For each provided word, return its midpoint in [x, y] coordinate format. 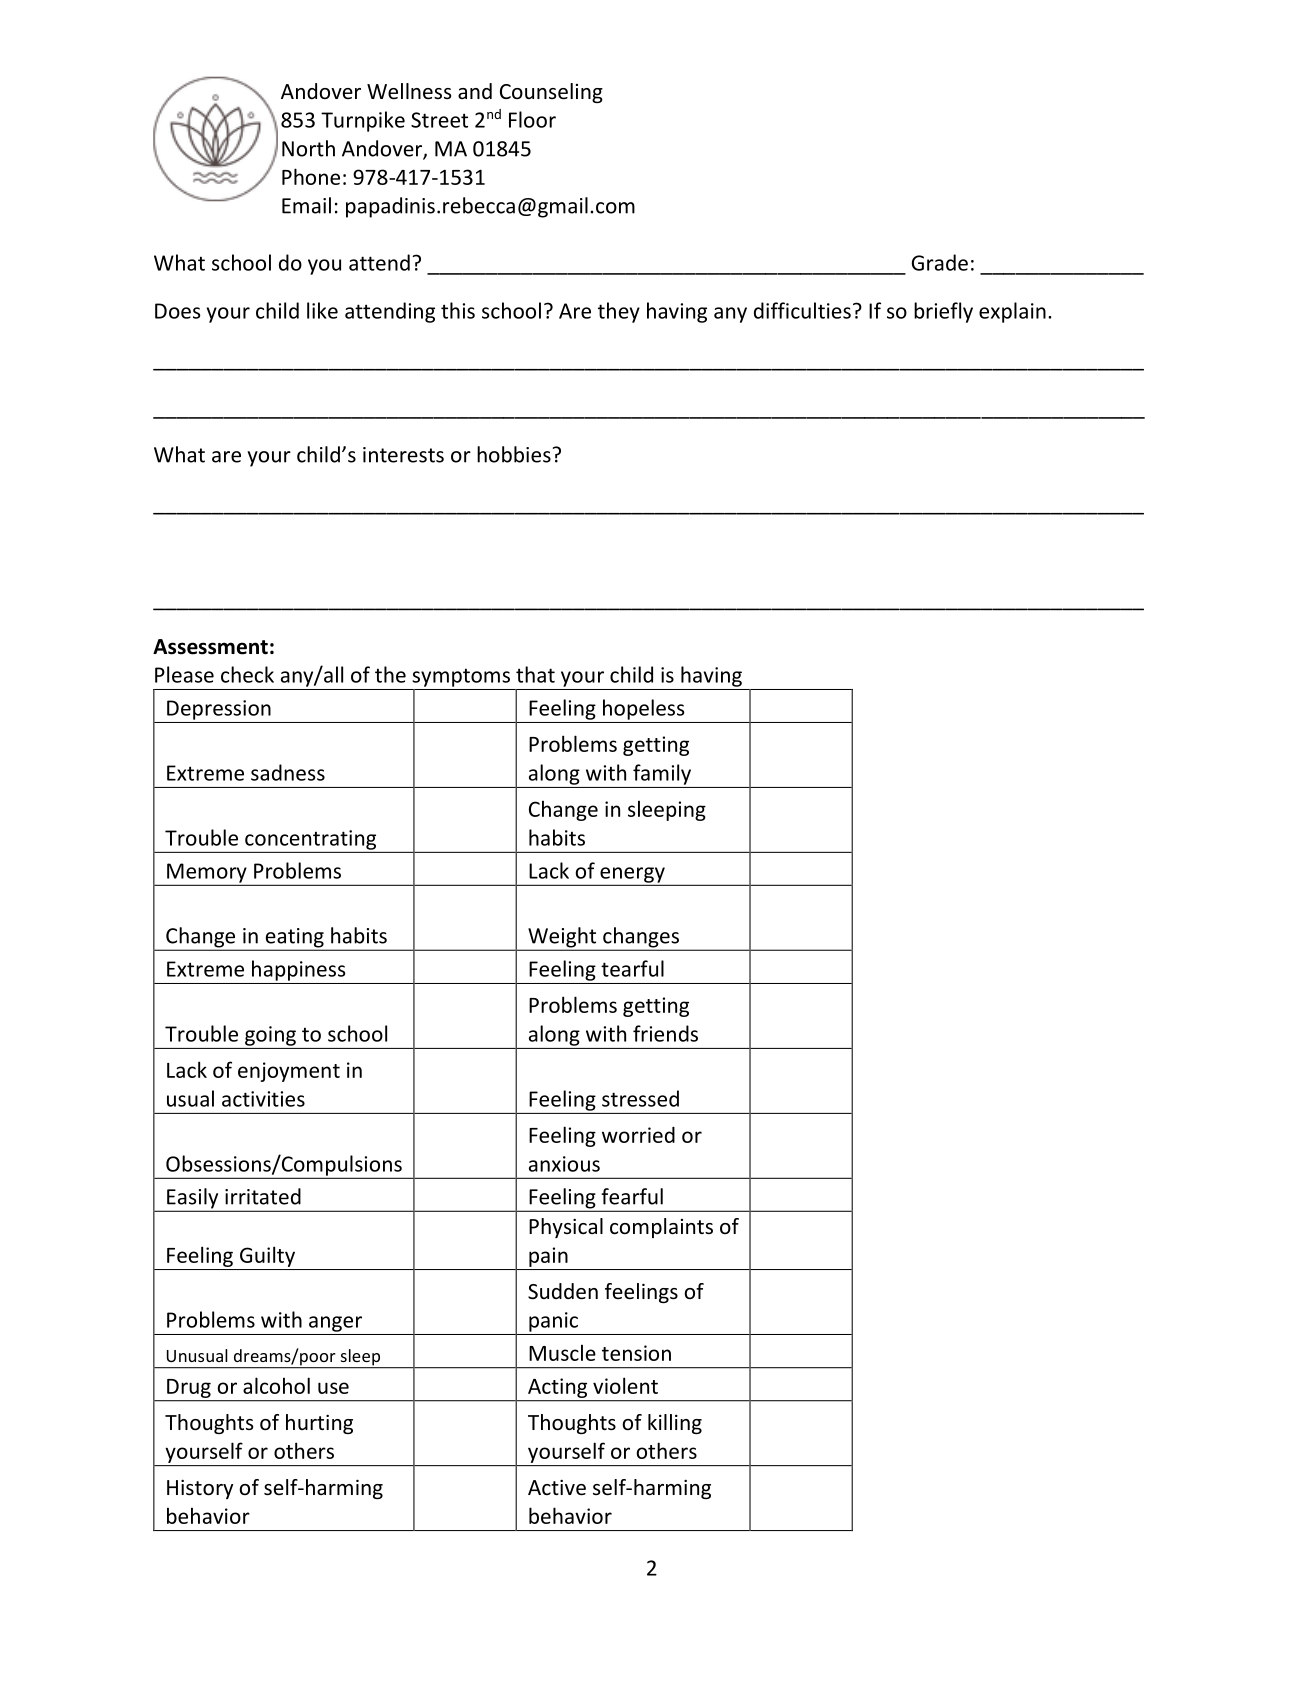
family [662, 774]
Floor [532, 119]
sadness [288, 772]
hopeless [644, 709]
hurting [319, 1424]
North [308, 148]
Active [557, 1487]
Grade [940, 262]
